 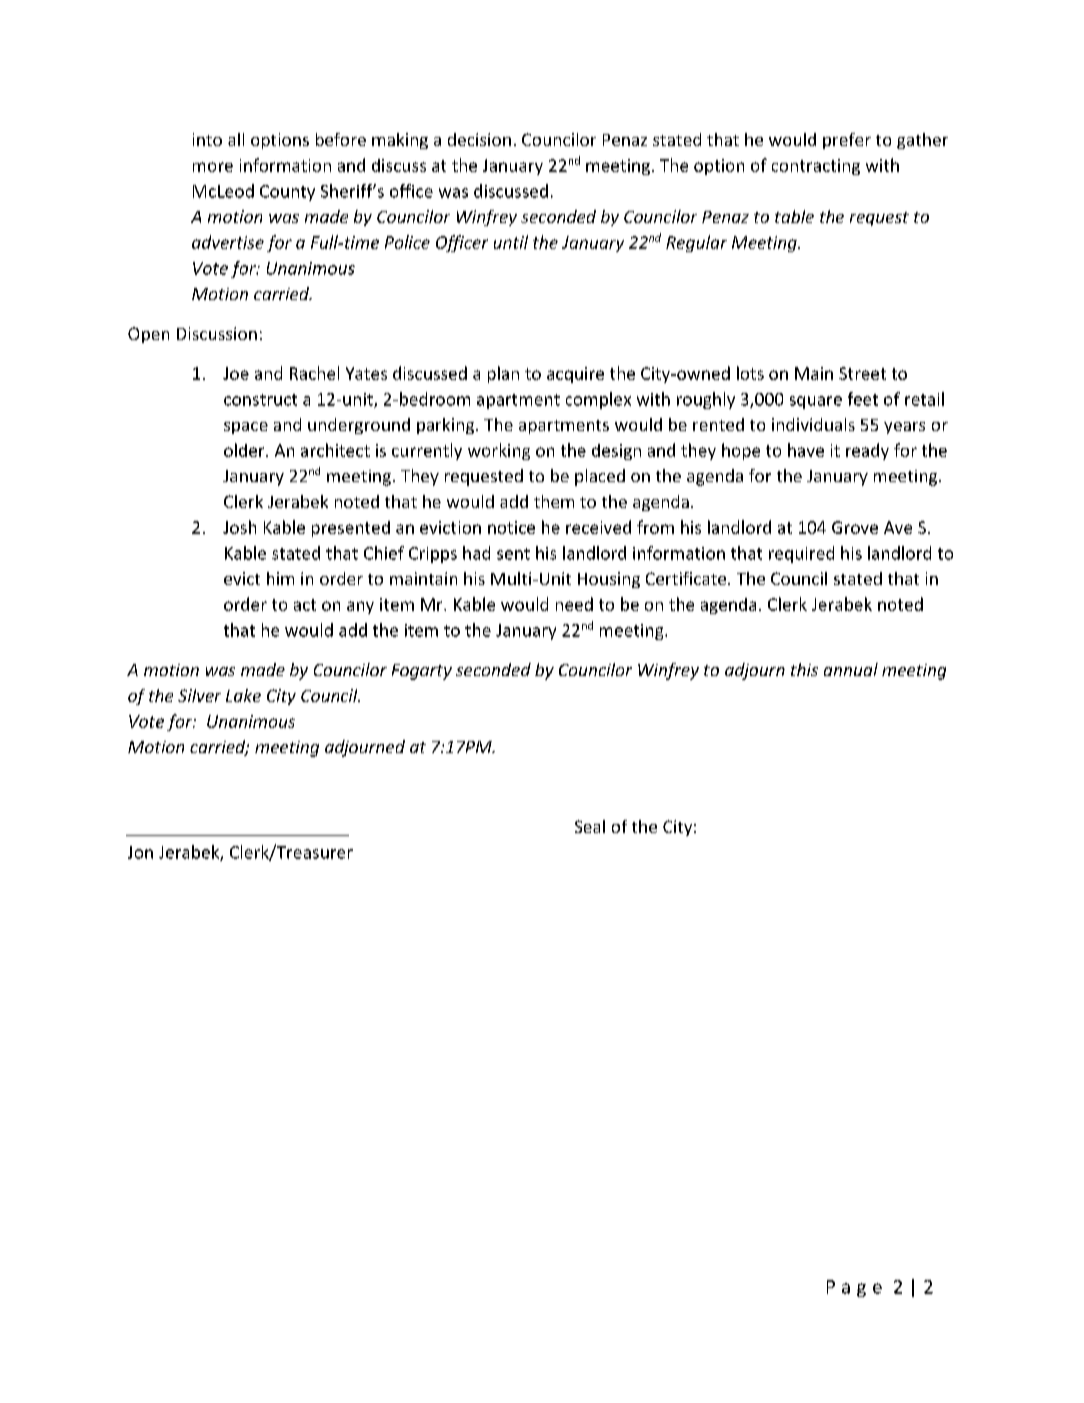 What do you see at coordinates (590, 826) in the page?
I see `Seal` at bounding box center [590, 826].
